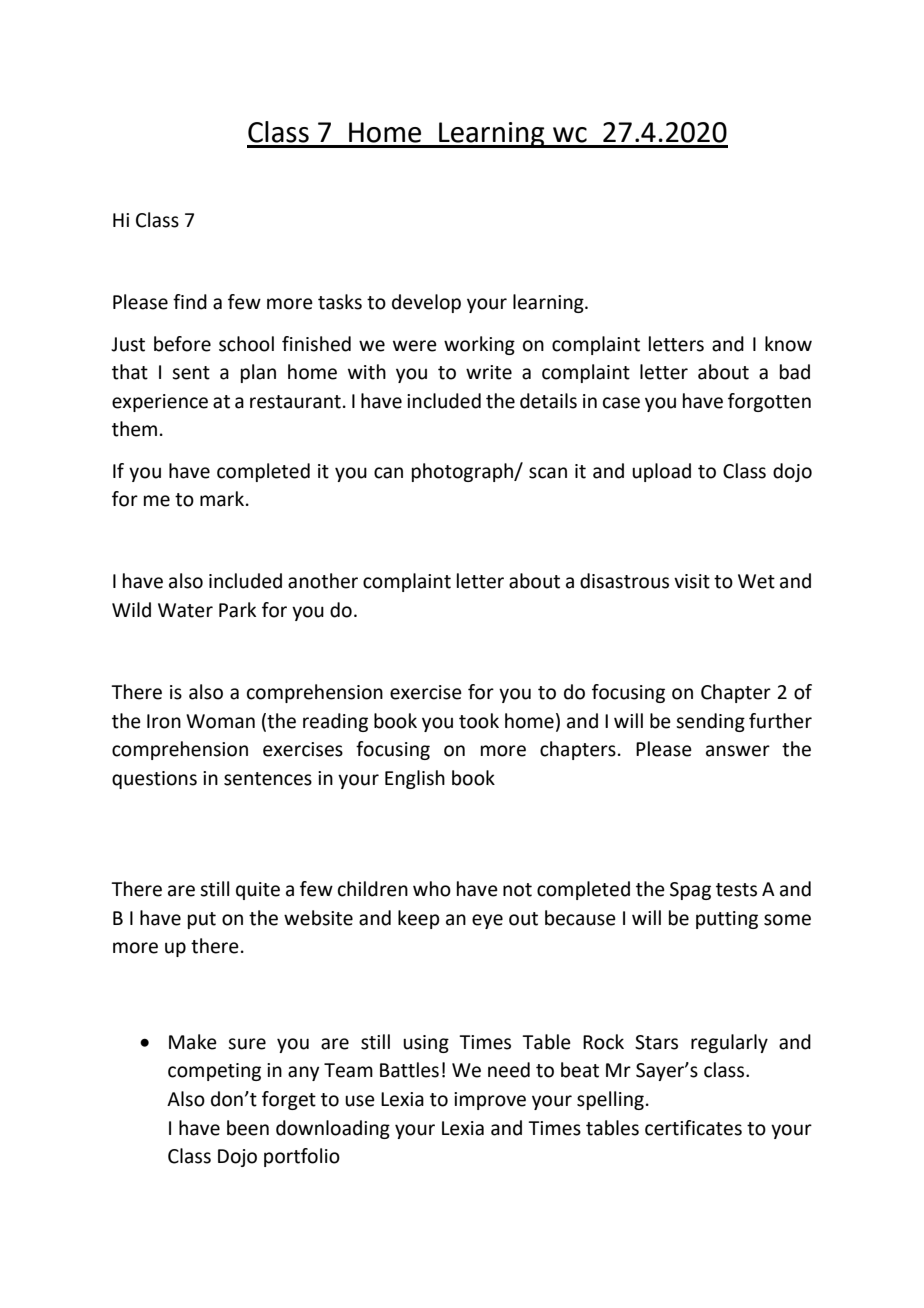  I want to click on know, so click(788, 344).
